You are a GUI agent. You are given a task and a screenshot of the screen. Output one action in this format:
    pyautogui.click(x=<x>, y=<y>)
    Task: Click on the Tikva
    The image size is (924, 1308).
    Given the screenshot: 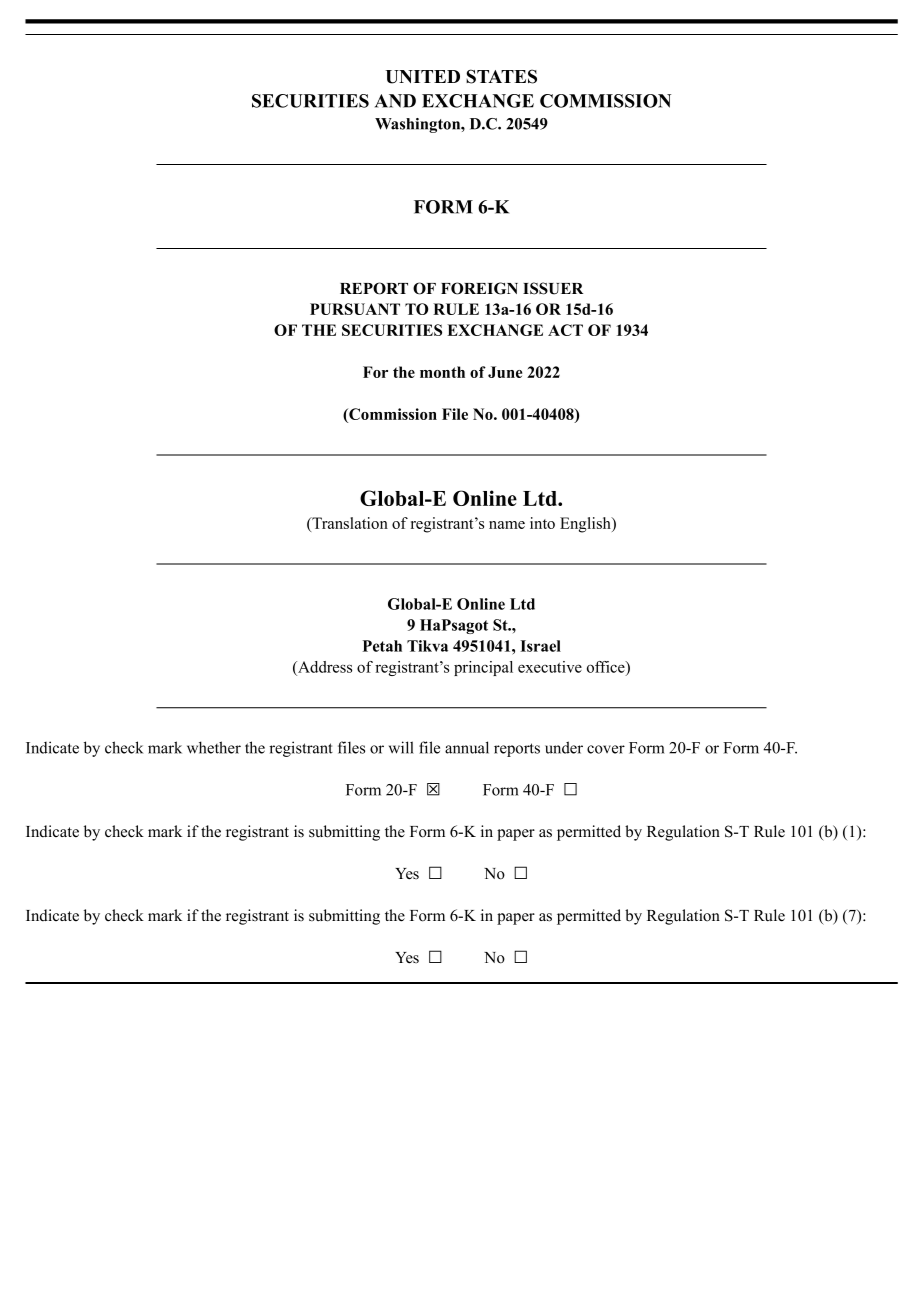 What is the action you would take?
    pyautogui.click(x=427, y=646)
